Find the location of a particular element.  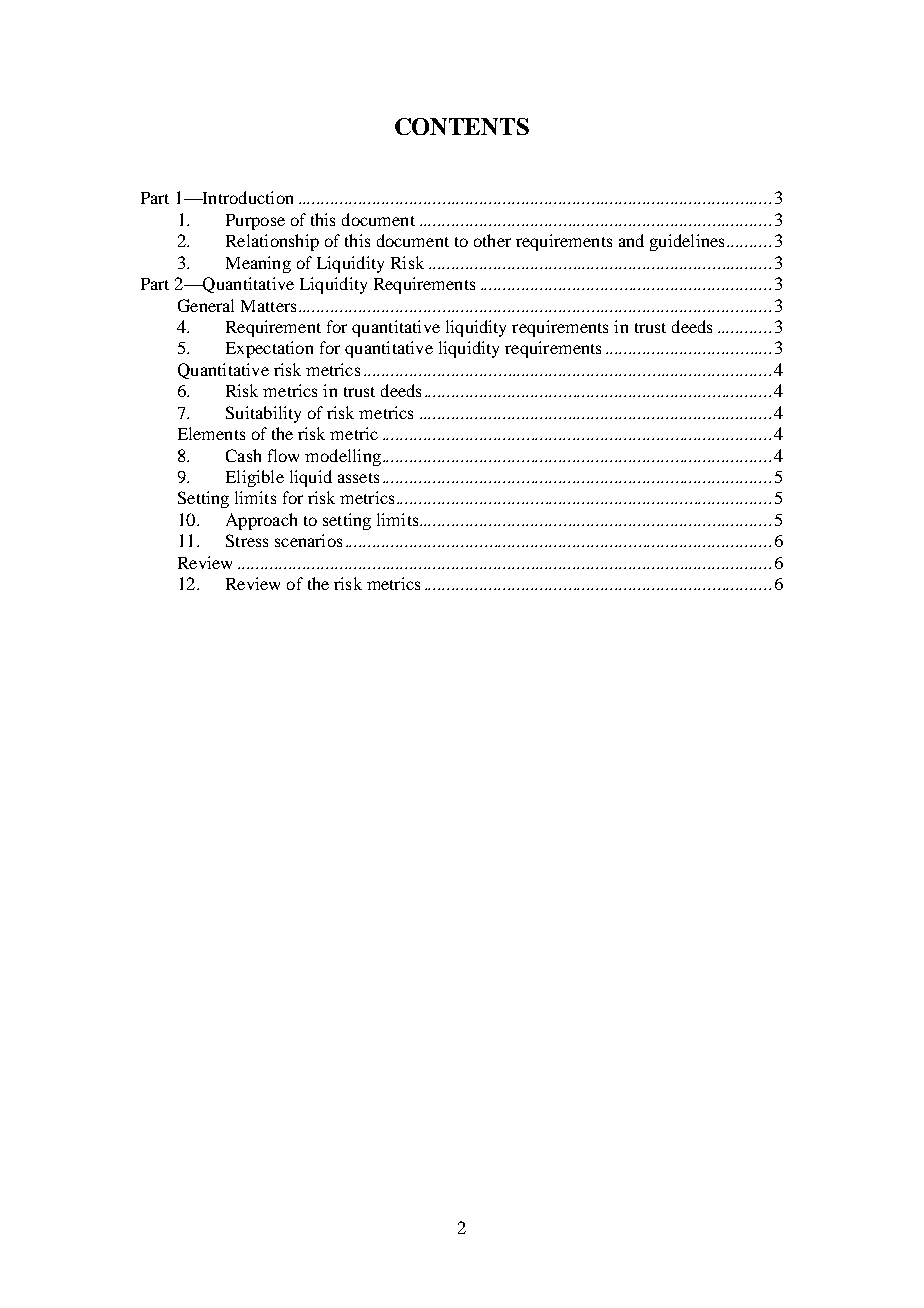

Purpose is located at coordinates (255, 222).
